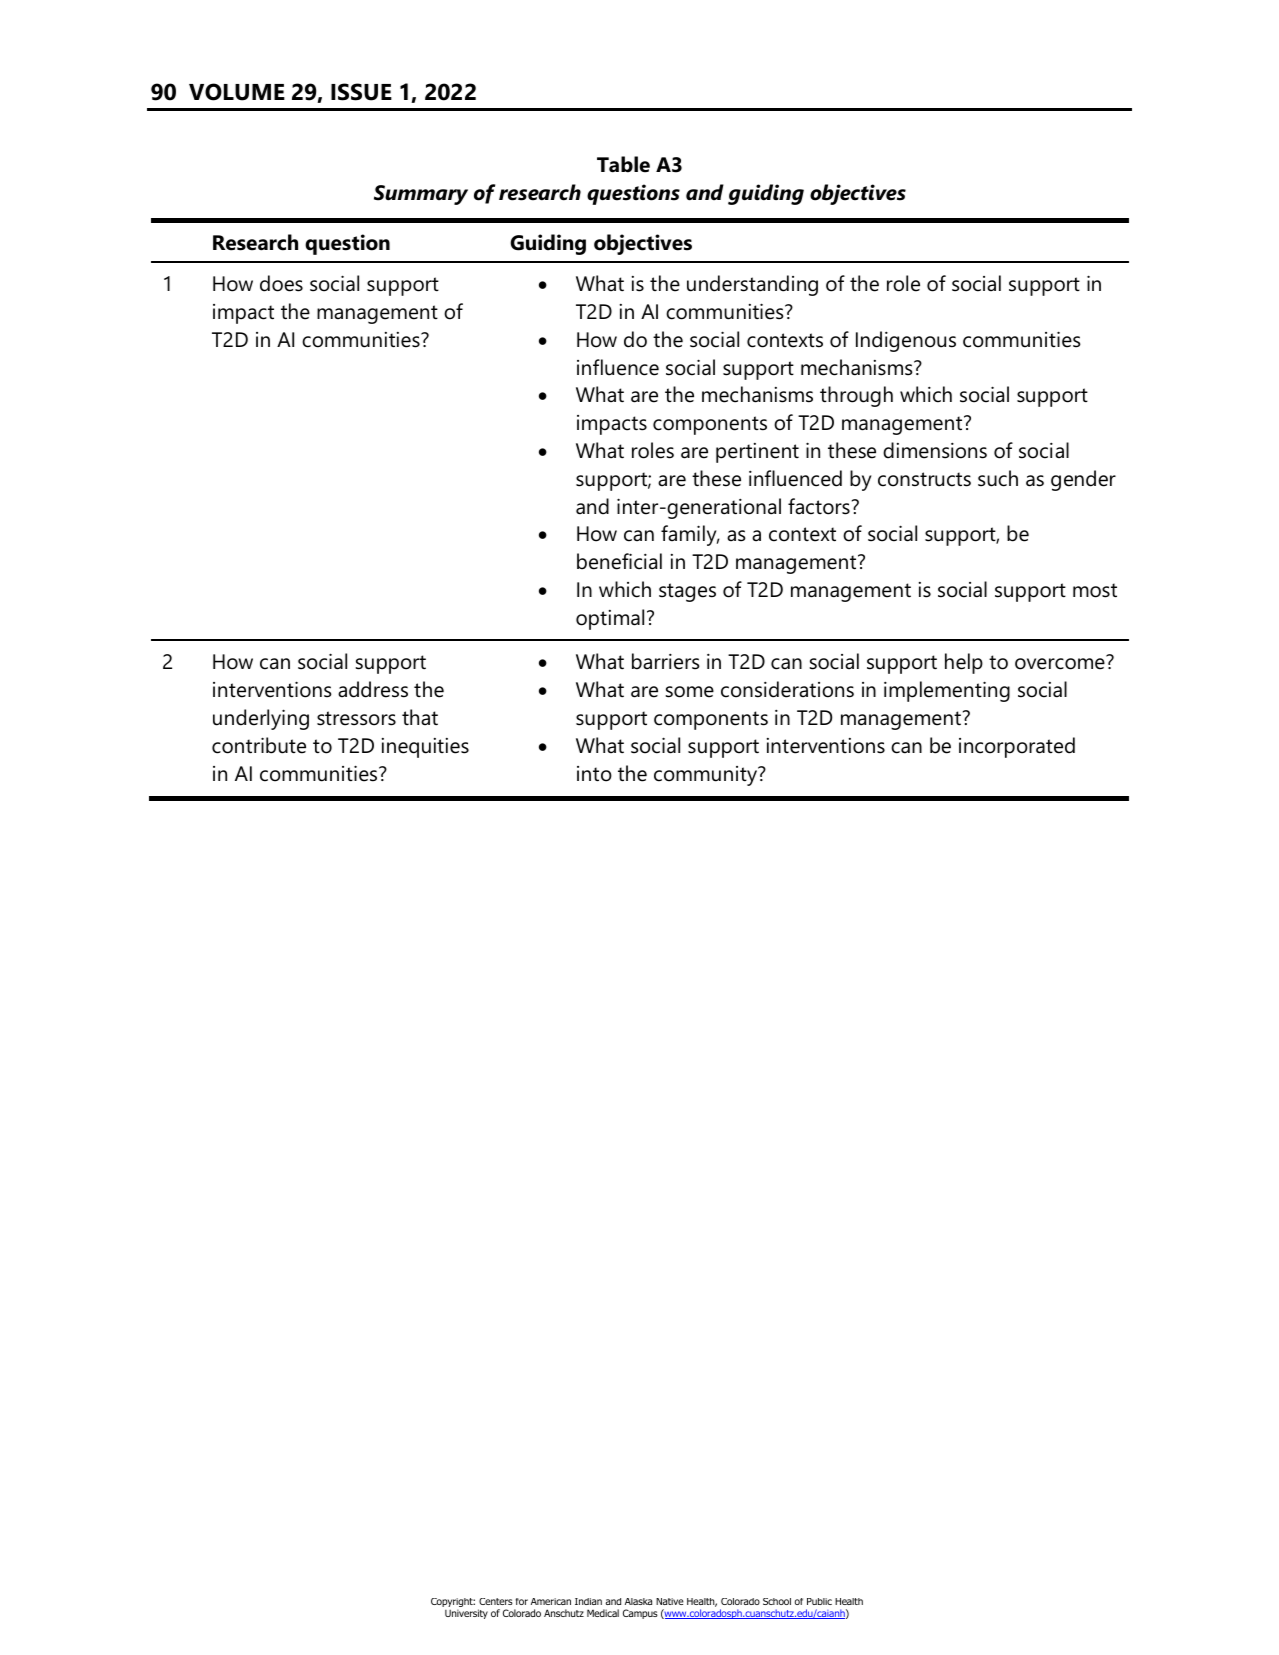 Image resolution: width=1279 pixels, height=1655 pixels. Describe the element at coordinates (640, 1614) in the page. I see `Campus` at that location.
